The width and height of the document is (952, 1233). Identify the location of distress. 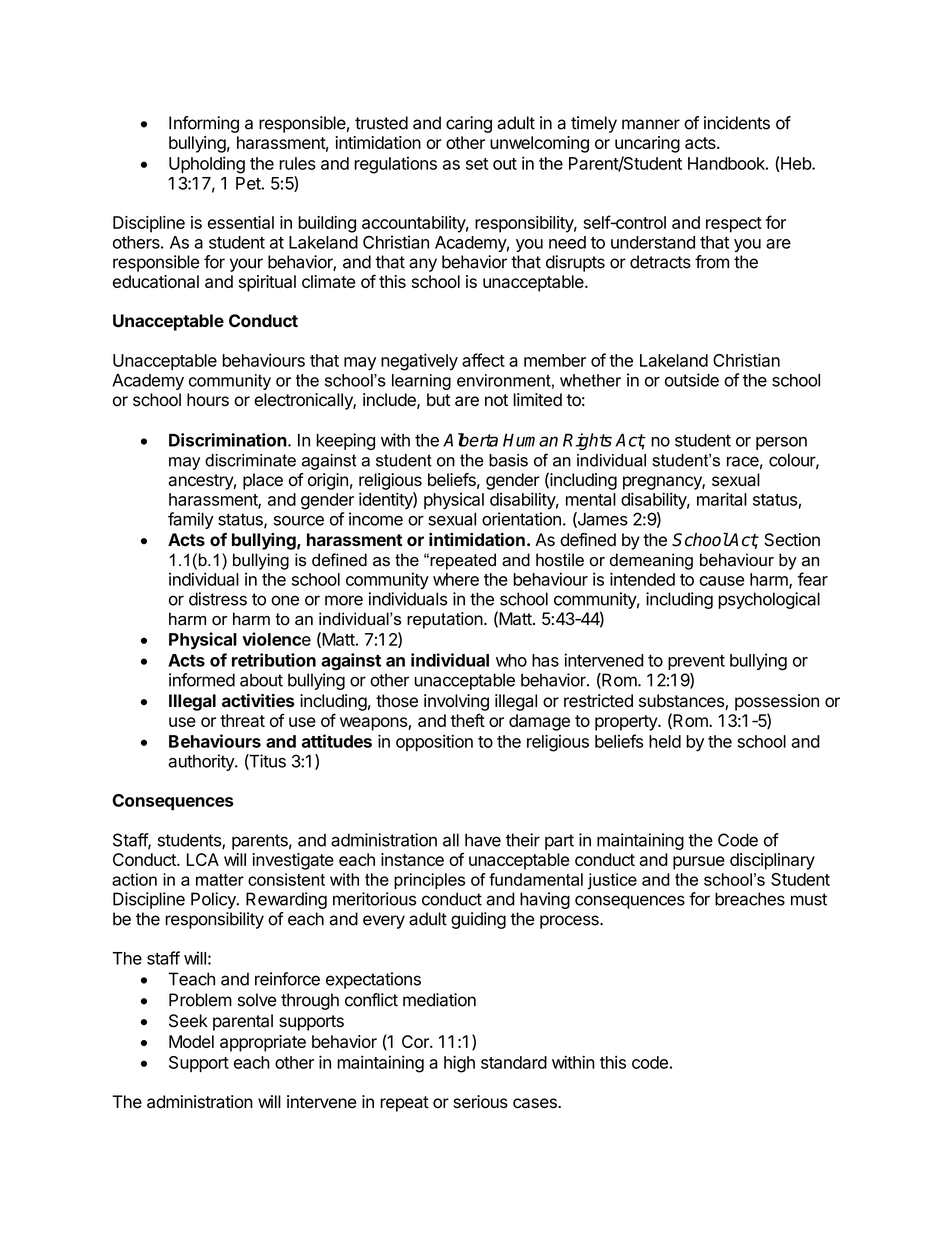
(218, 599).
